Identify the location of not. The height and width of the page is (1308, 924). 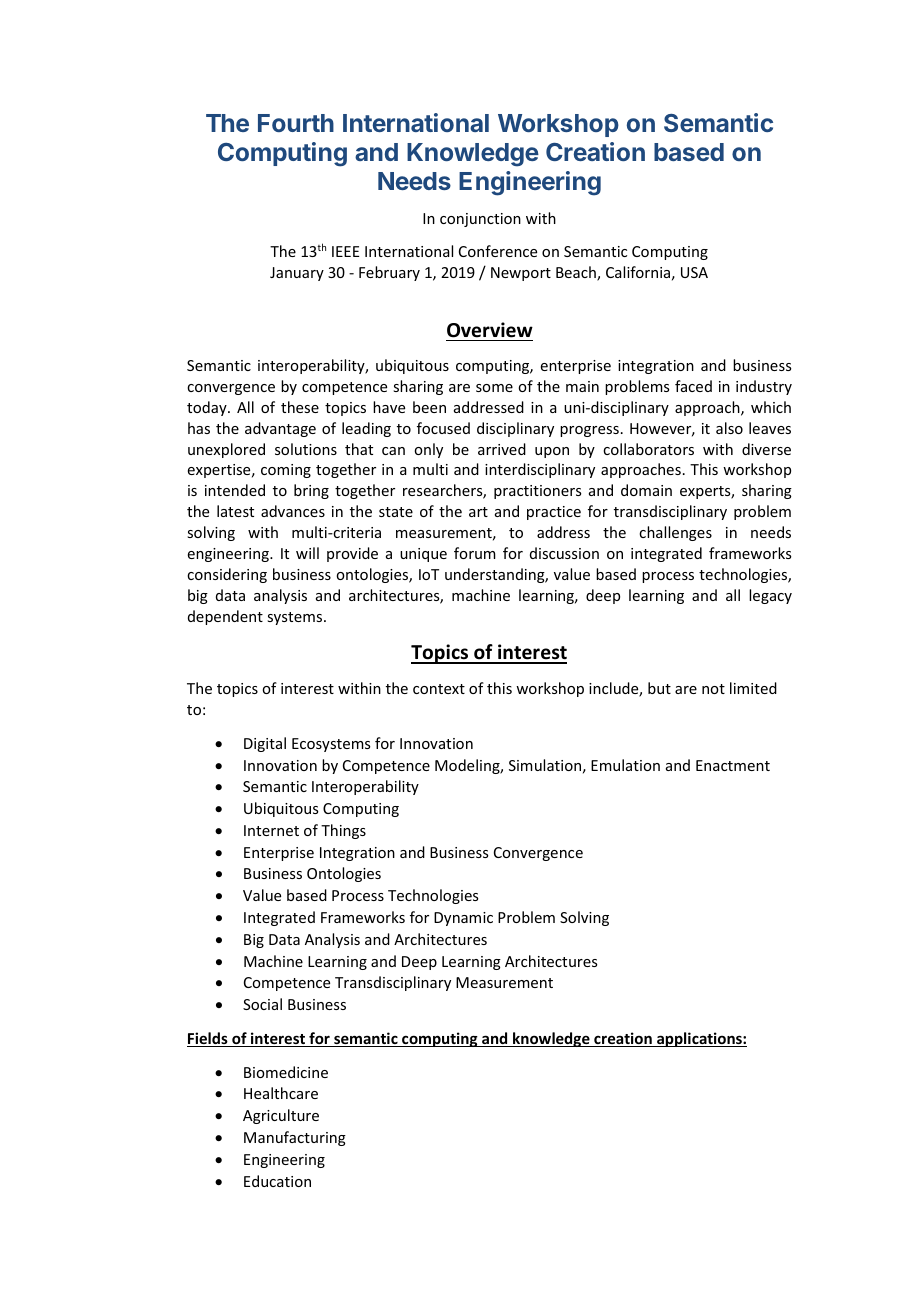
(713, 689).
